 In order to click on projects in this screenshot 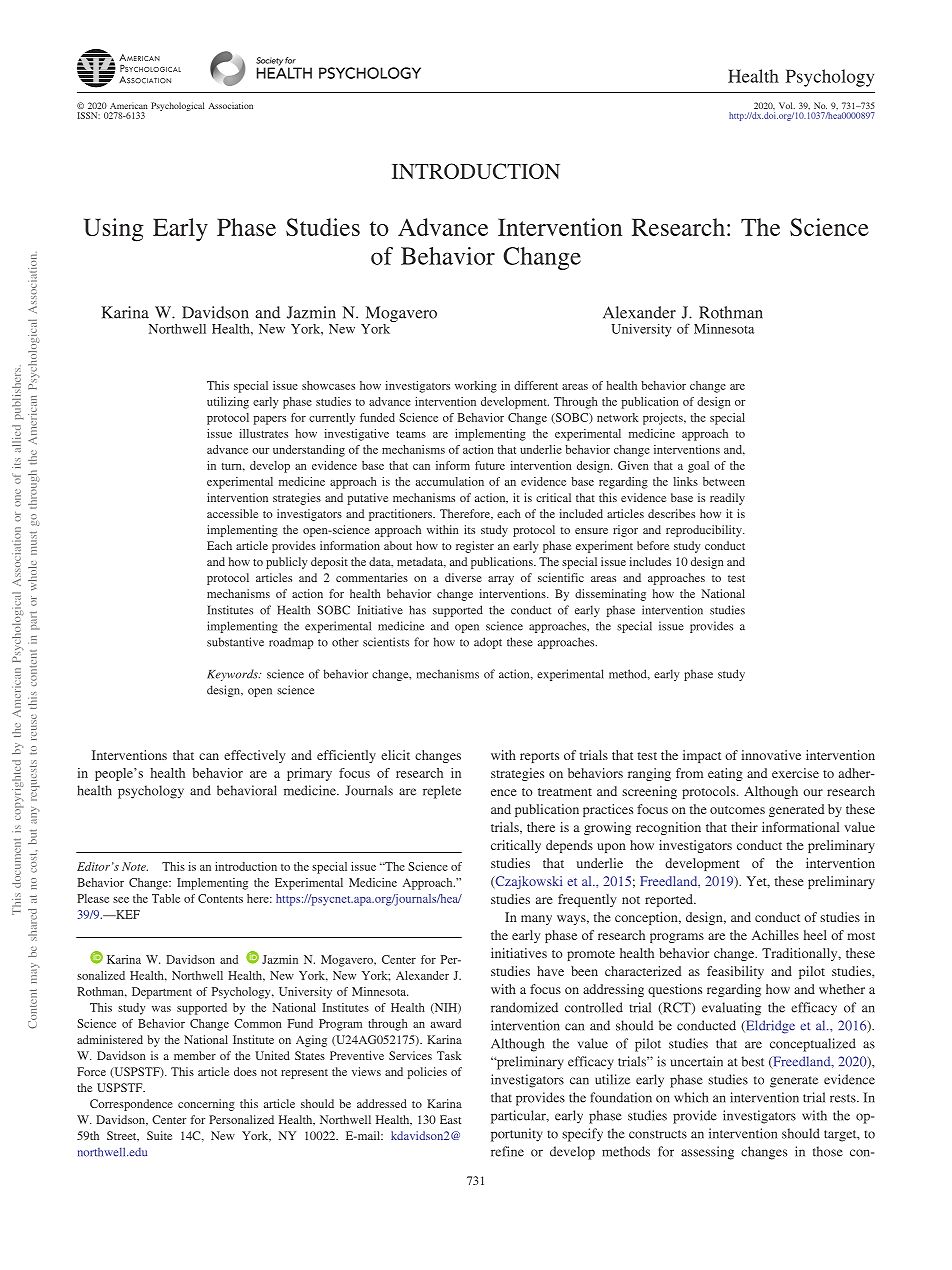, I will do `click(664, 419)`.
